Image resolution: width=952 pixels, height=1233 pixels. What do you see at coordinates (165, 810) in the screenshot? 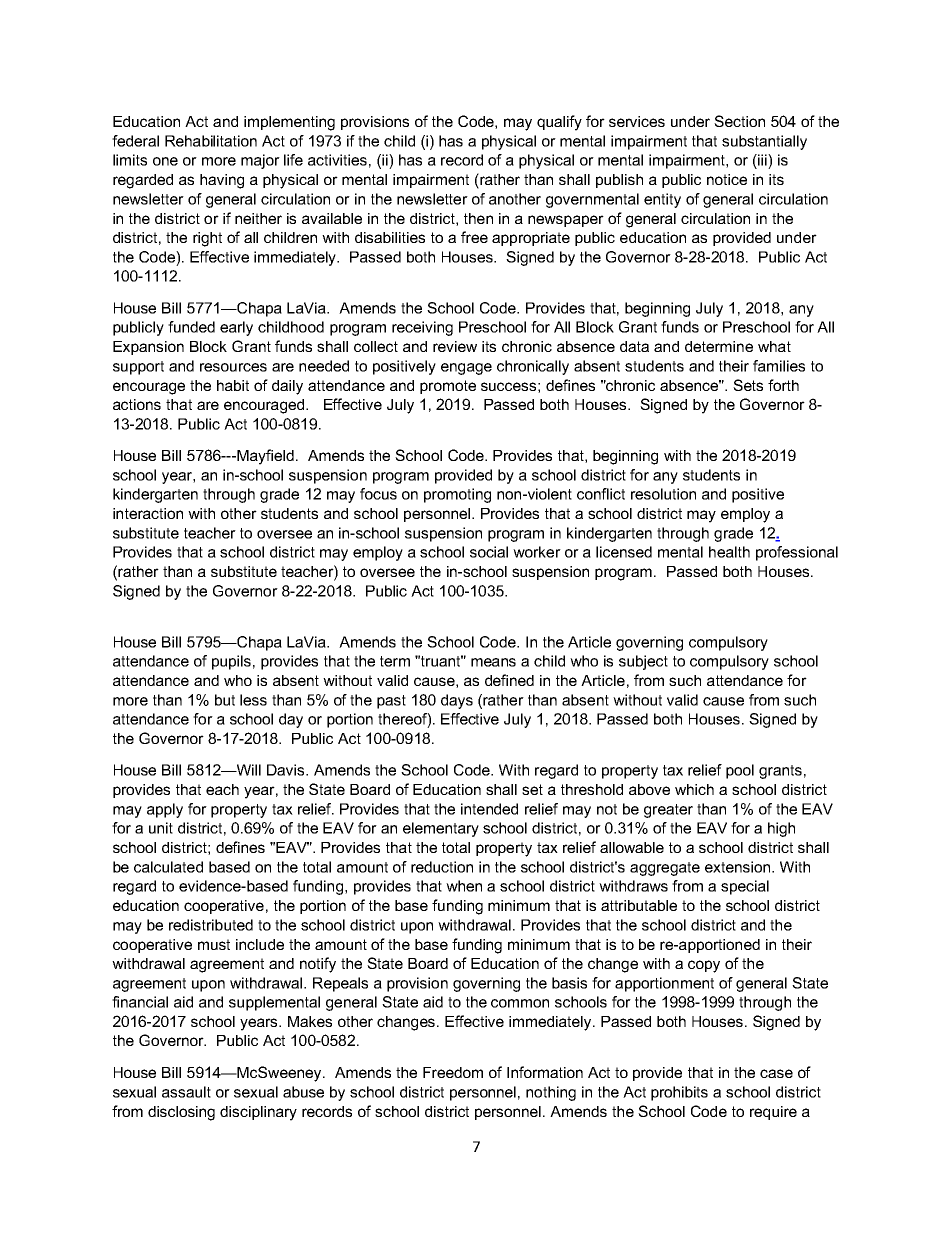
I see `apply` at bounding box center [165, 810].
